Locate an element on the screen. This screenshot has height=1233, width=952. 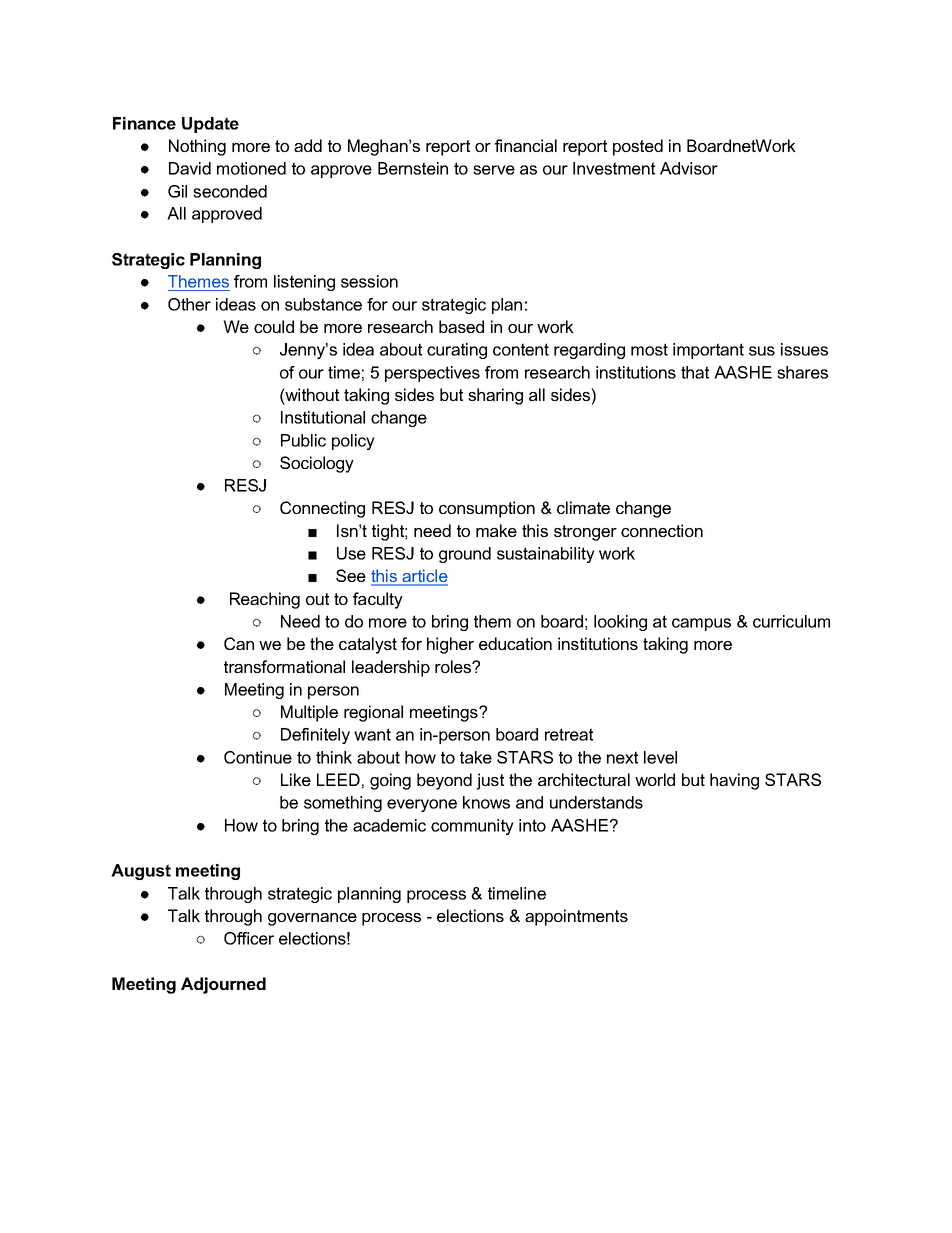
appointments is located at coordinates (576, 917).
